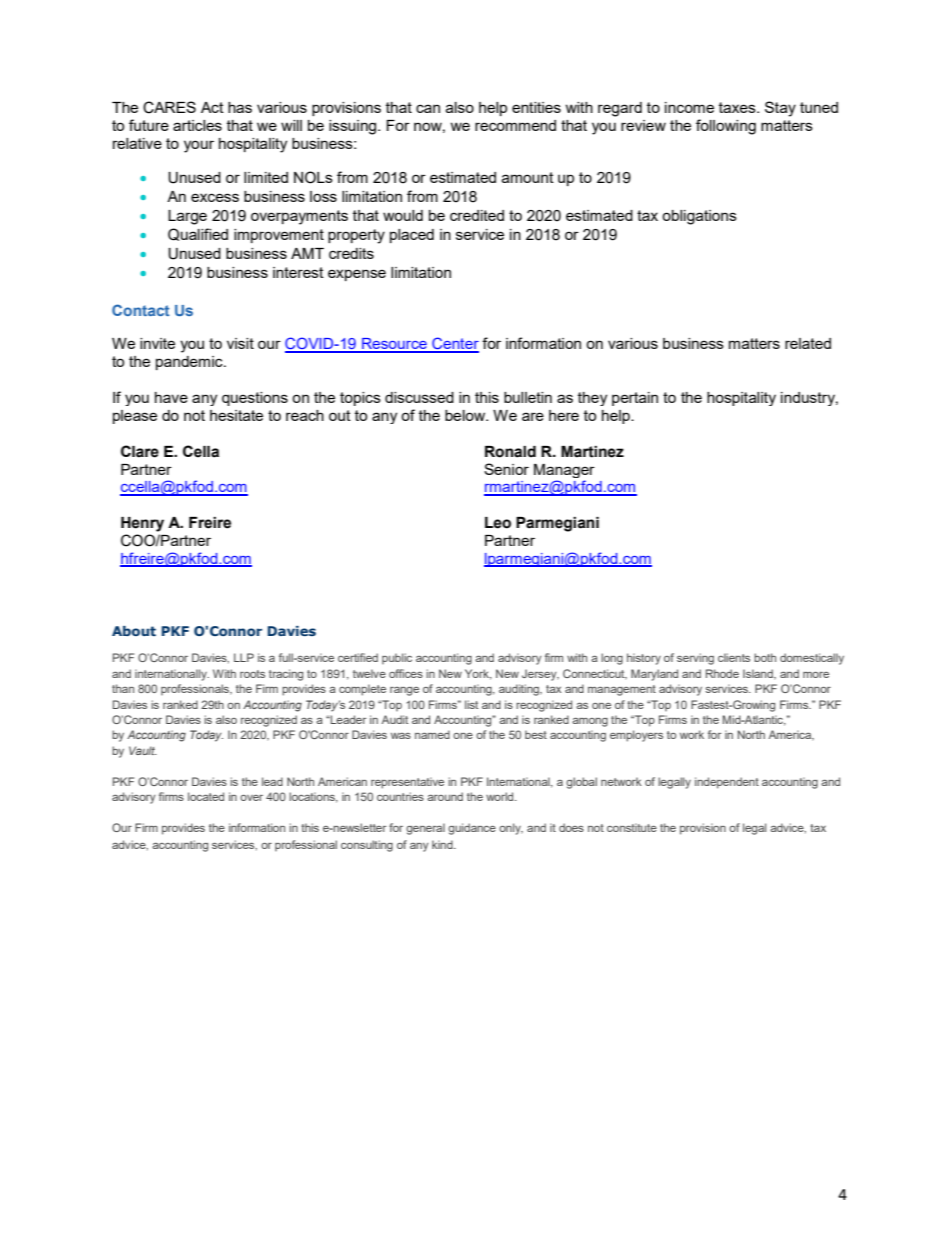 The image size is (952, 1233). I want to click on Clare, so click(140, 451).
